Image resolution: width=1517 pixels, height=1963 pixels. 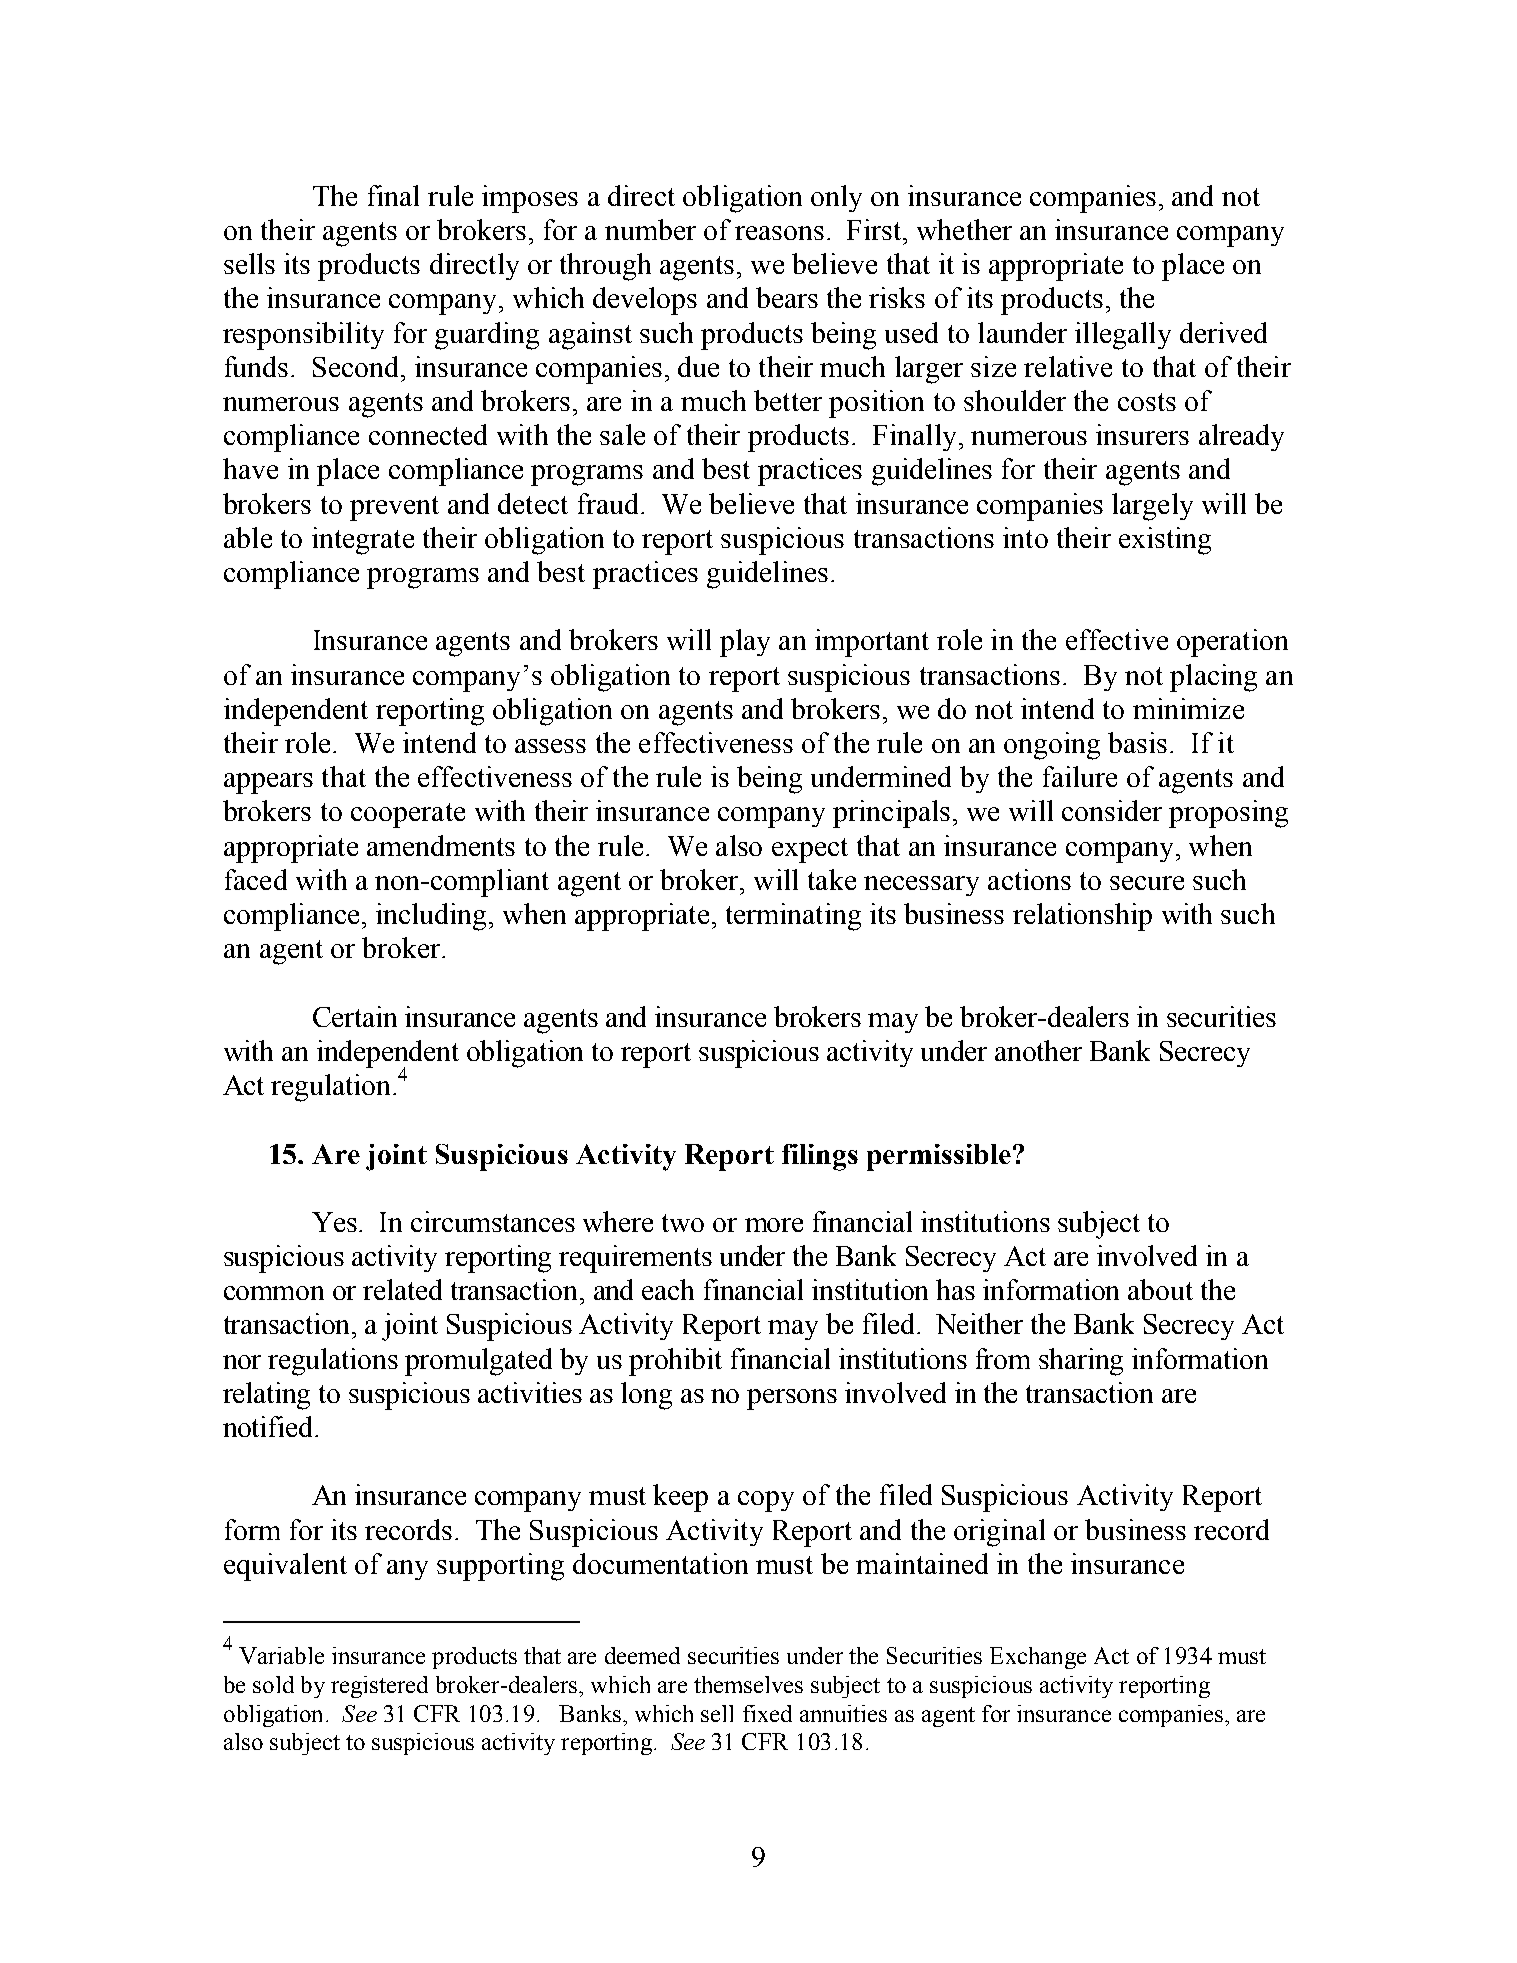 What do you see at coordinates (1160, 1289) in the page?
I see `about` at bounding box center [1160, 1289].
